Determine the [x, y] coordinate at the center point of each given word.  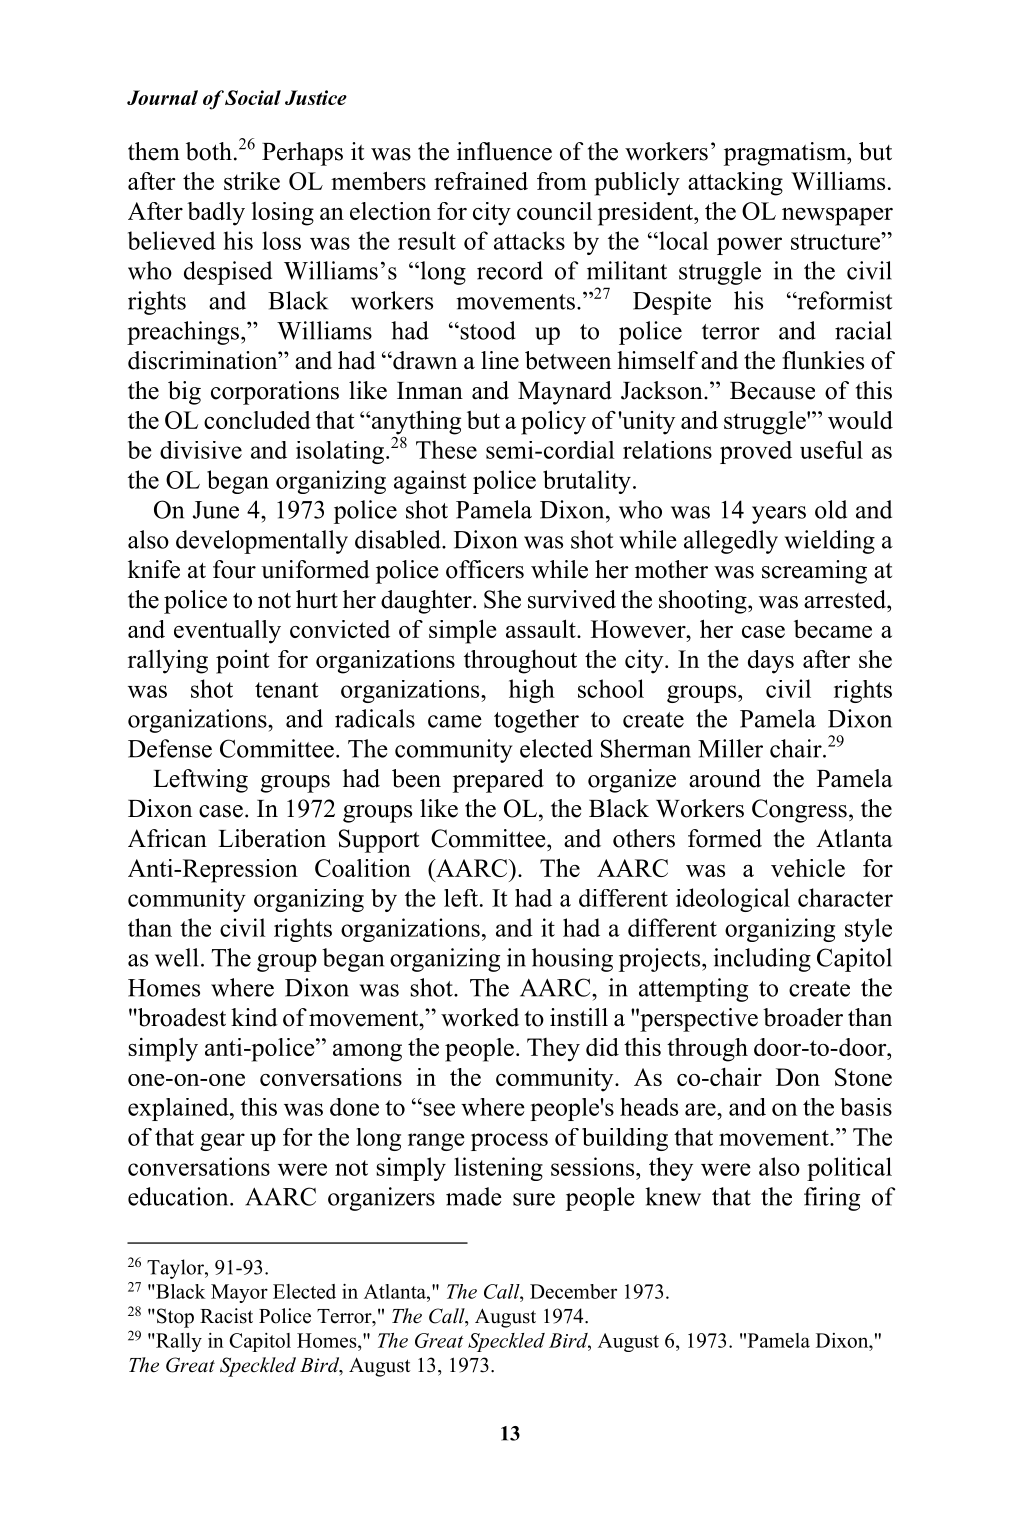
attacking [735, 184]
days [771, 662]
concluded [257, 420]
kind [254, 1017]
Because [772, 391]
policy [553, 422]
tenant [287, 690]
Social [253, 97]
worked [480, 1017]
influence [504, 151]
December [573, 1291]
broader [803, 1017]
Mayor [239, 1293]
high [532, 691]
